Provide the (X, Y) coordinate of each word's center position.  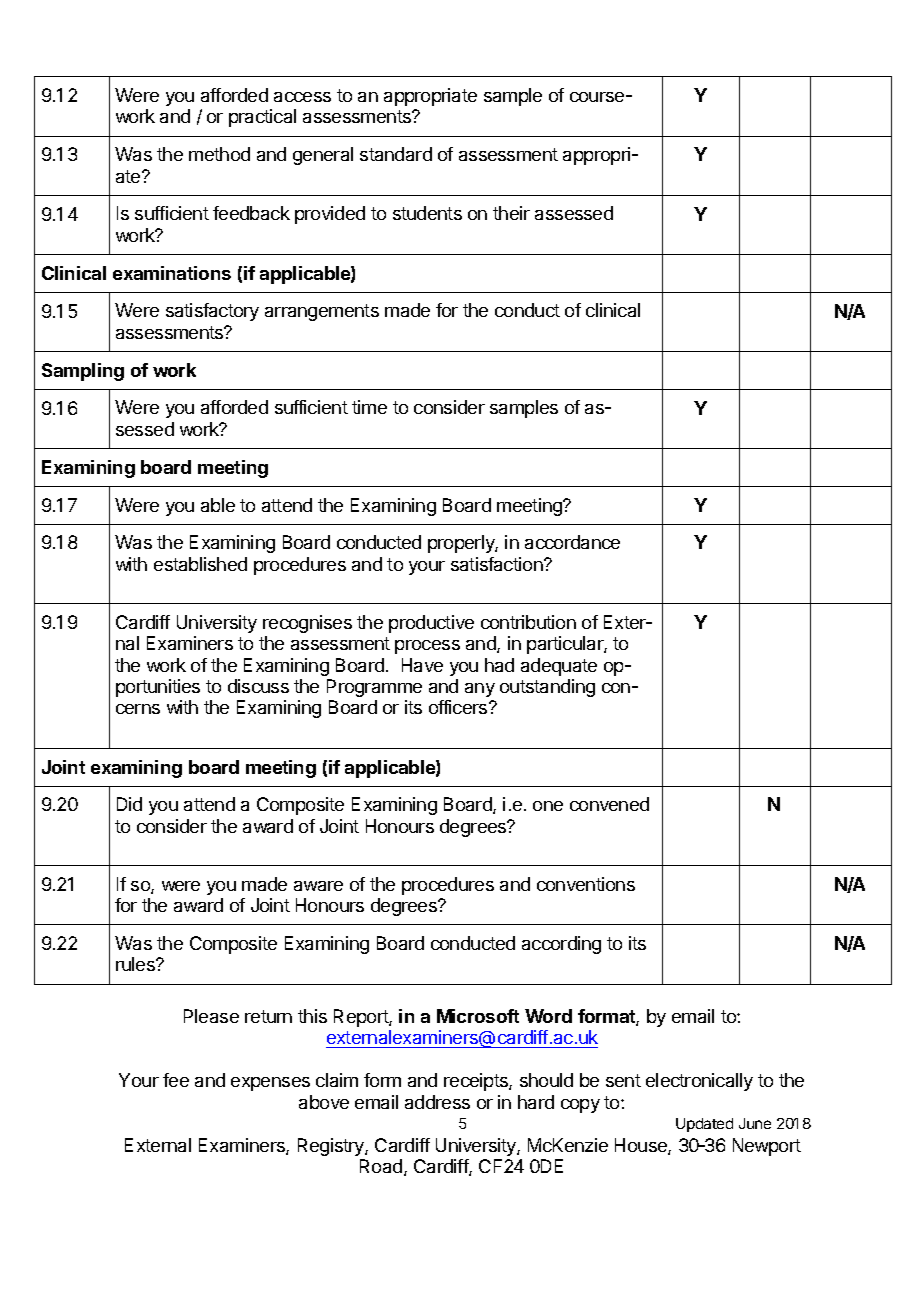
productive (431, 624)
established (200, 564)
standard (396, 154)
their (511, 213)
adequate (559, 667)
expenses (270, 1084)
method (219, 154)
